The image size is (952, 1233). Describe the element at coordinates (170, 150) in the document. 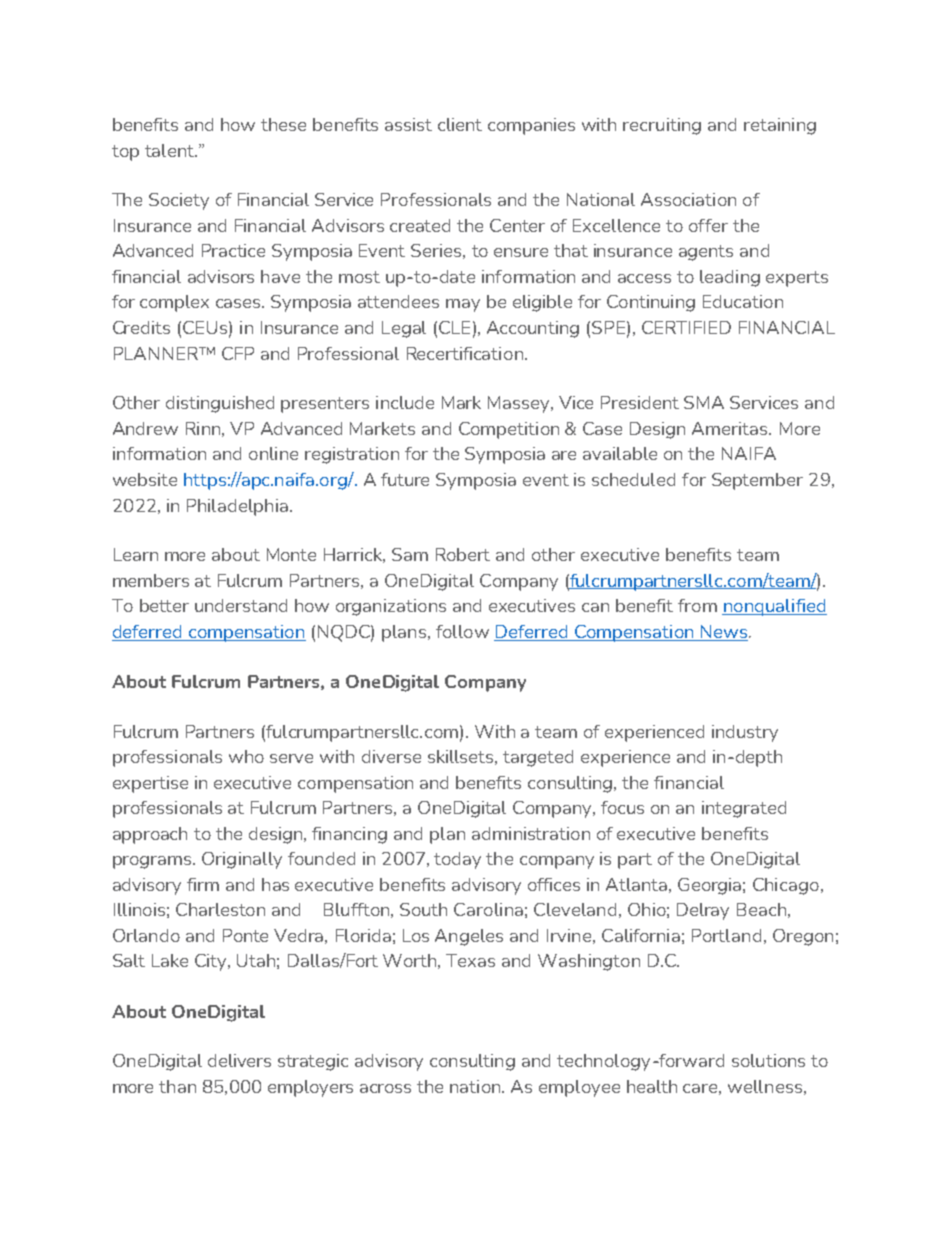

I see `talent` at that location.
